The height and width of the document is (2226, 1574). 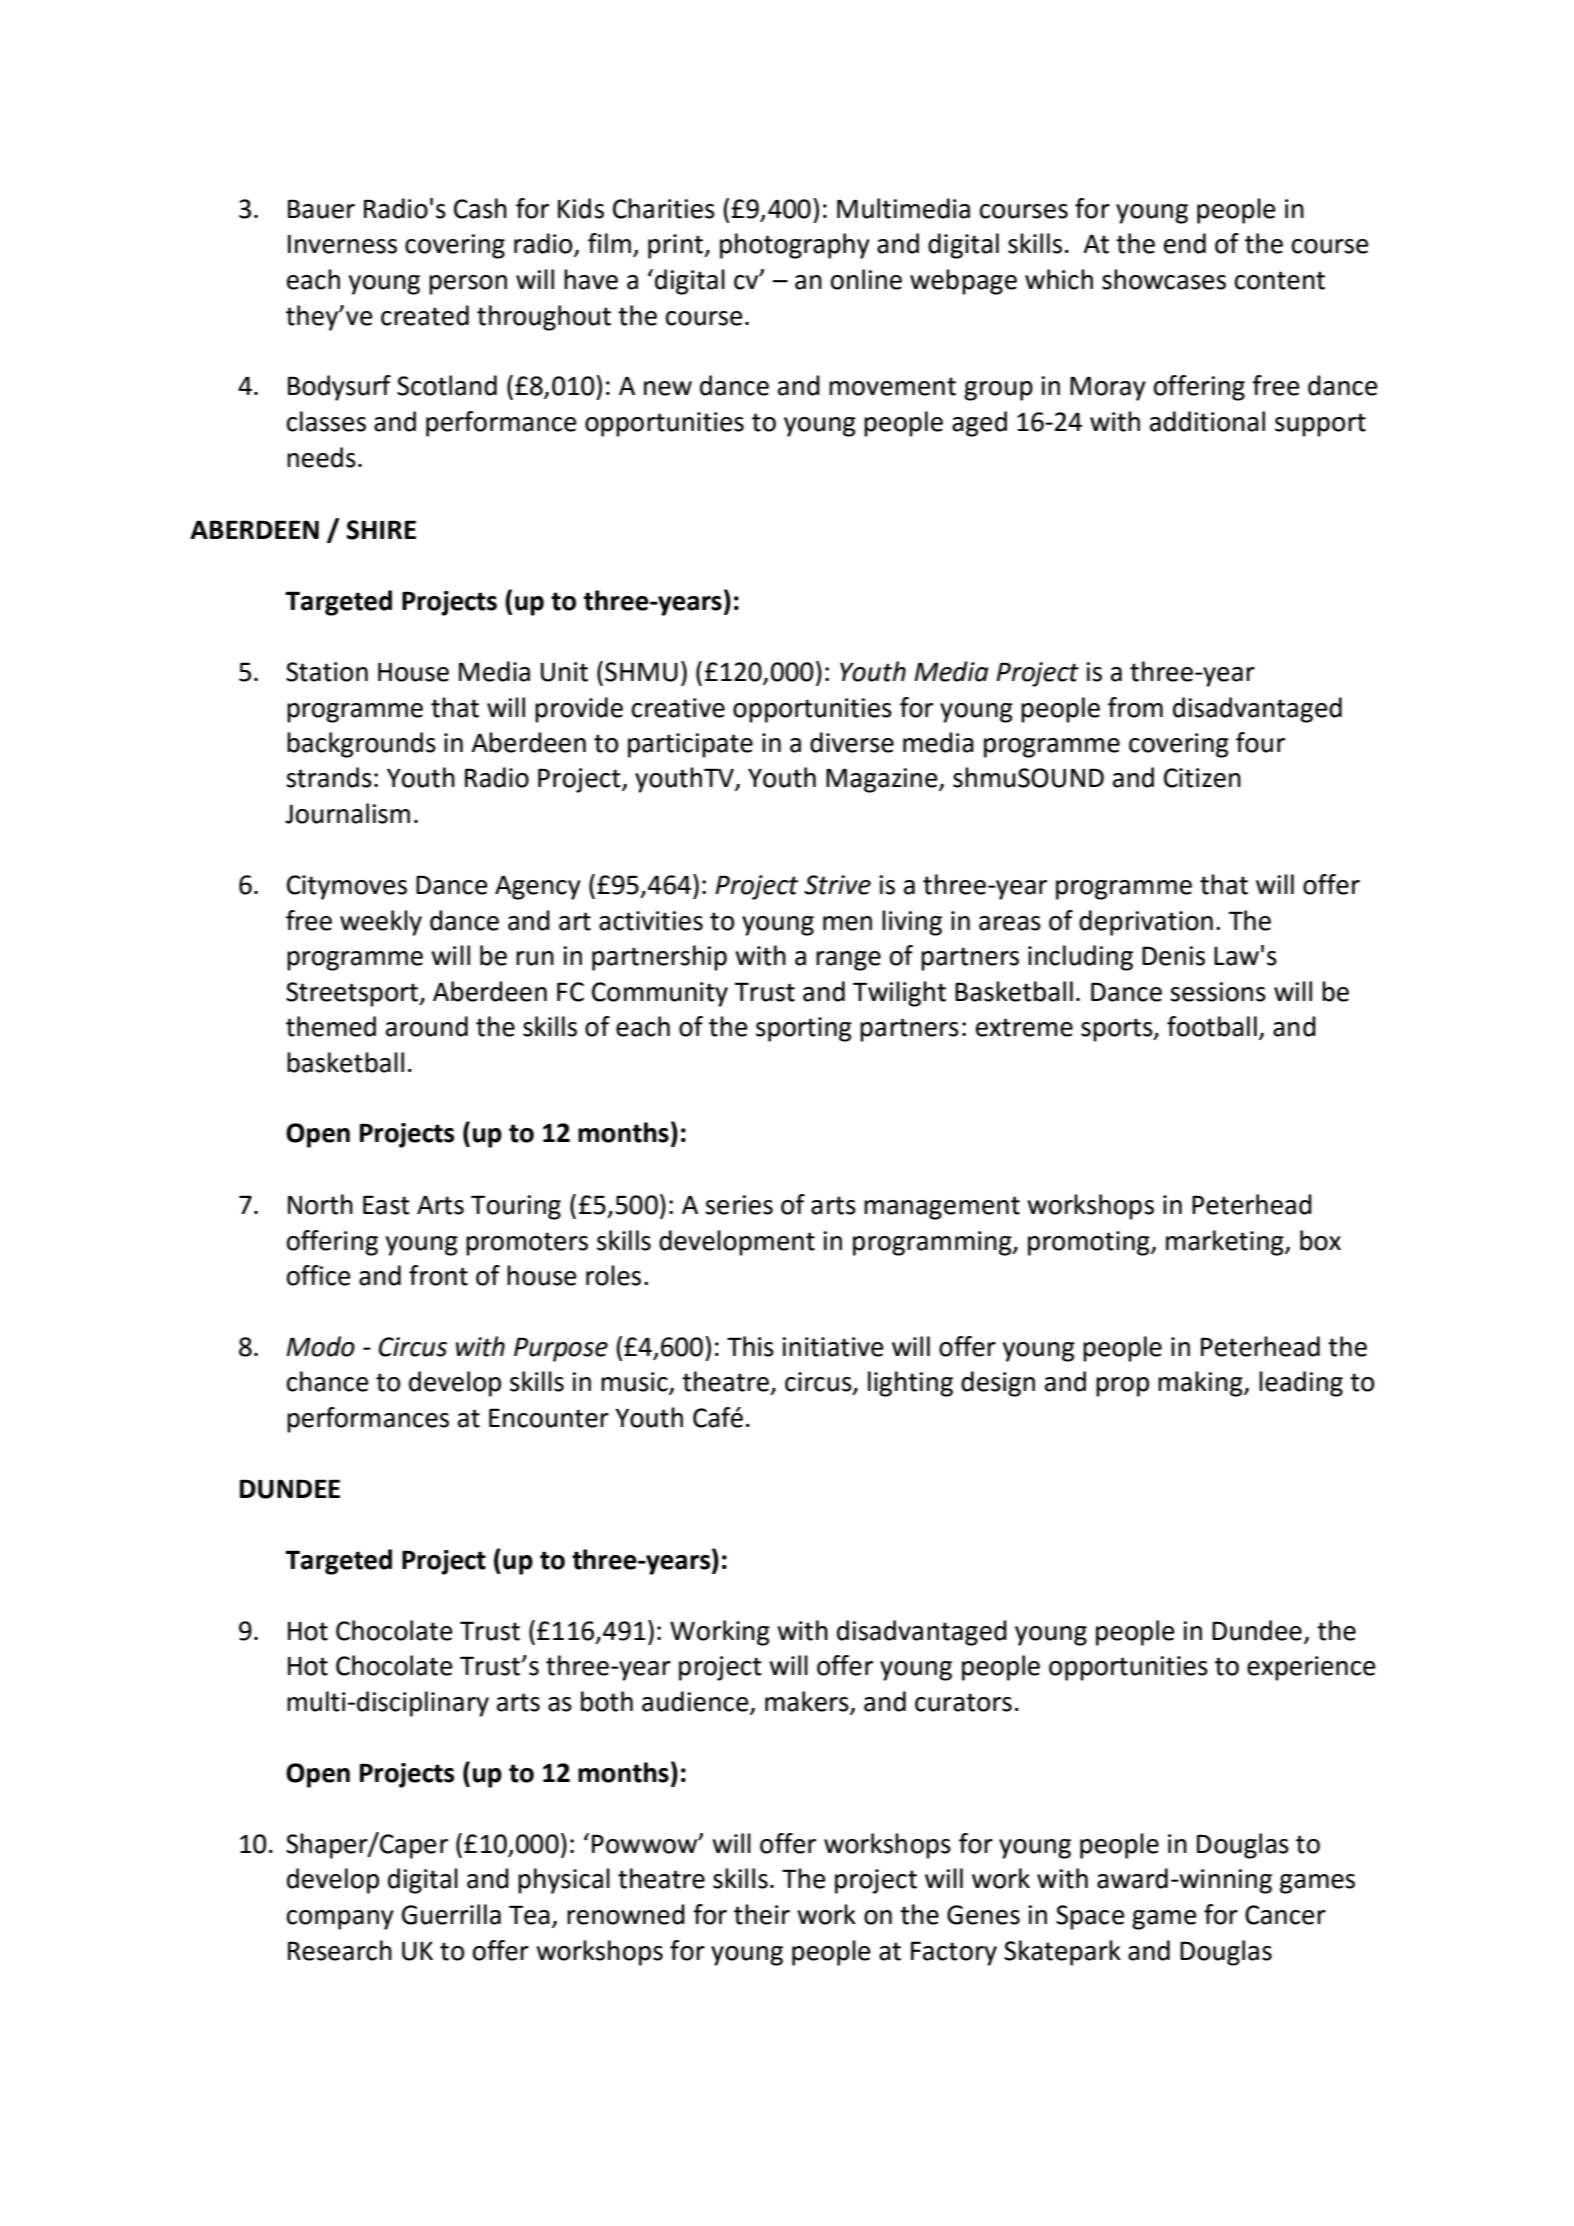 I want to click on end, so click(x=1185, y=243).
